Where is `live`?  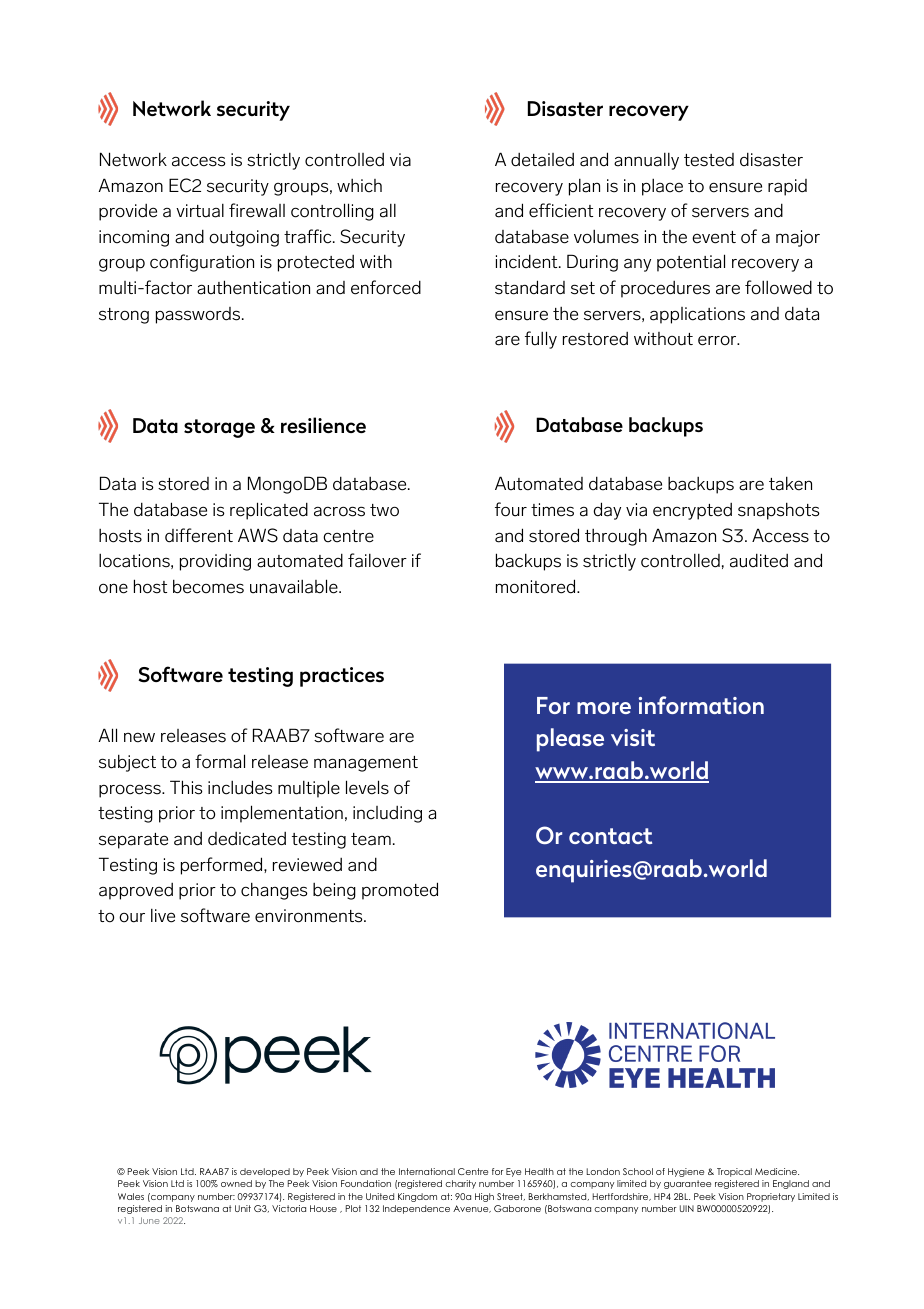 live is located at coordinates (163, 916).
